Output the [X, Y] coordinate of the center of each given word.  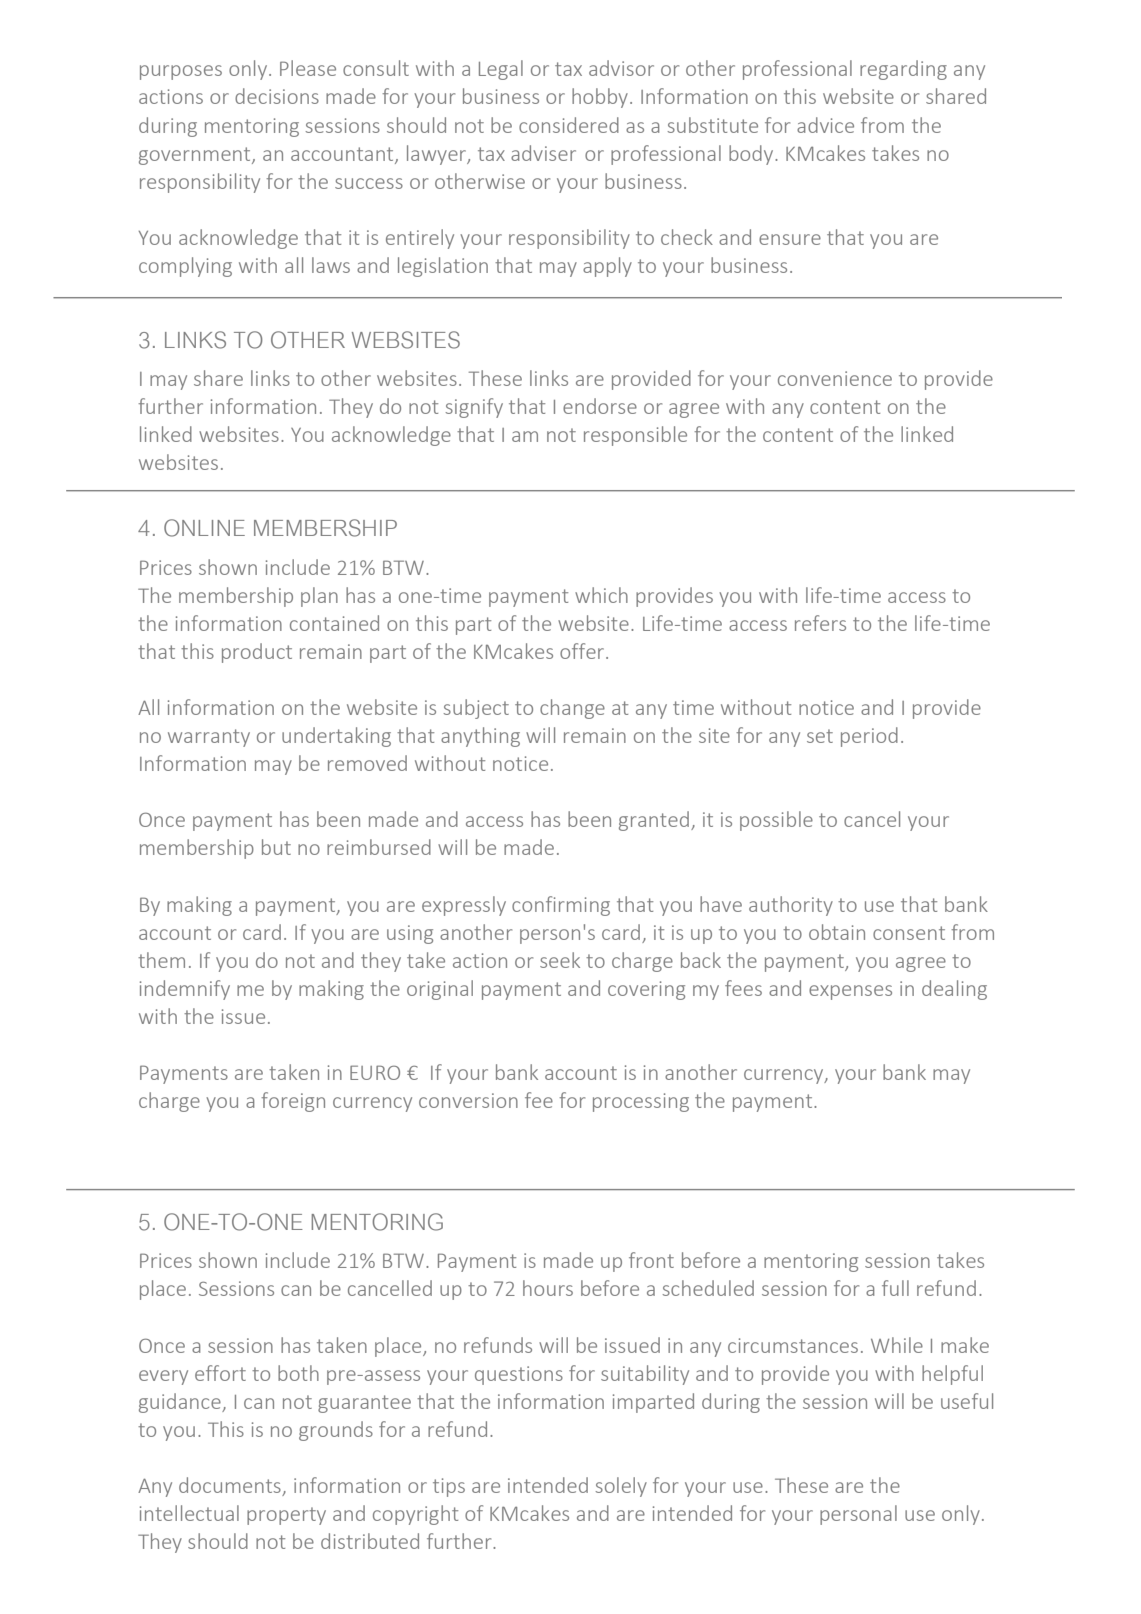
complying [185, 267]
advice [825, 125]
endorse [600, 406]
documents [231, 1486]
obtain [837, 932]
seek [560, 960]
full [895, 1288]
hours [548, 1288]
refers [820, 623]
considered [569, 125]
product [257, 653]
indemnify [185, 990]
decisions [277, 96]
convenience [835, 378]
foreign [293, 1102]
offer [582, 651]
